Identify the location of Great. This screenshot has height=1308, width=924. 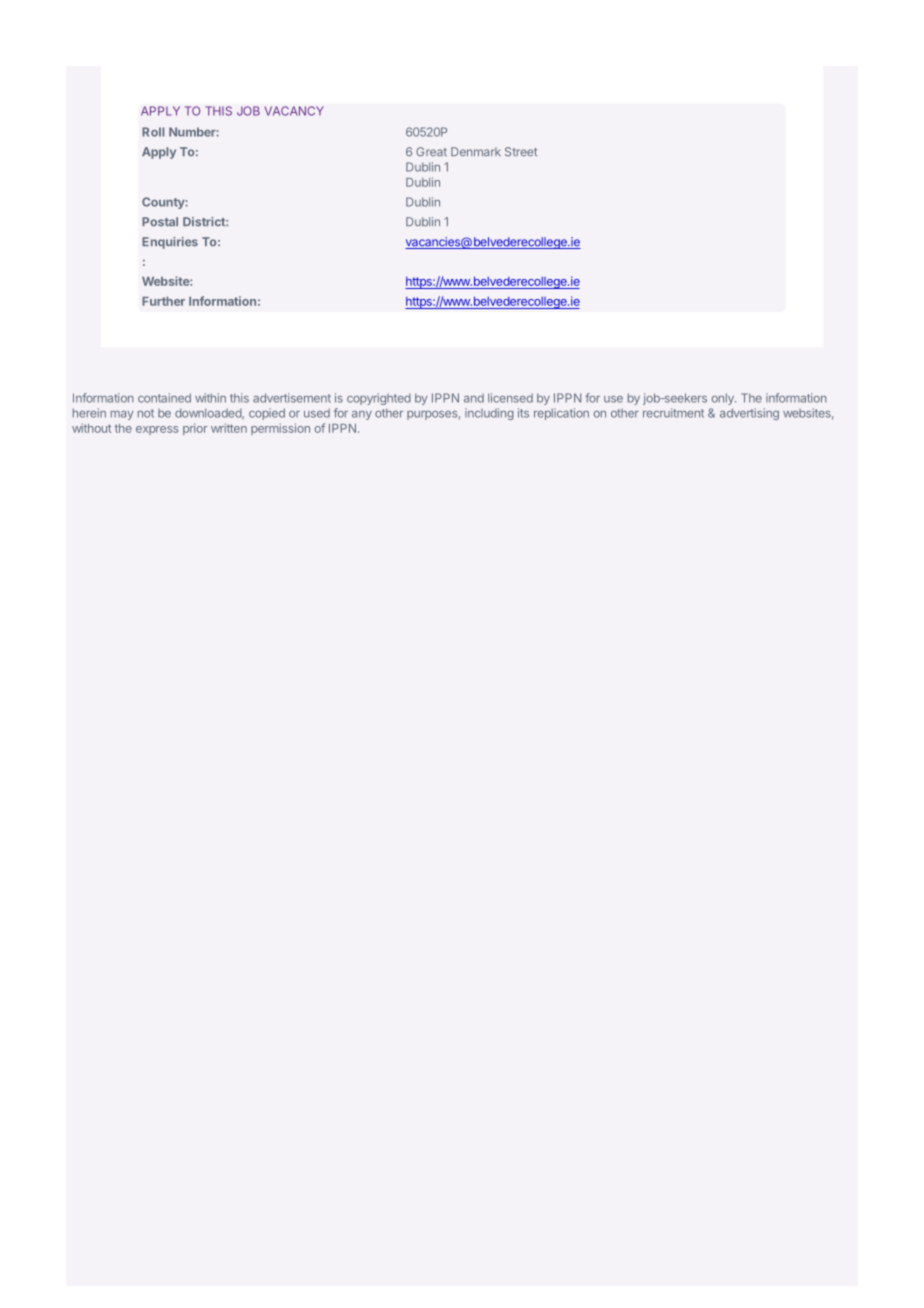
(431, 151).
